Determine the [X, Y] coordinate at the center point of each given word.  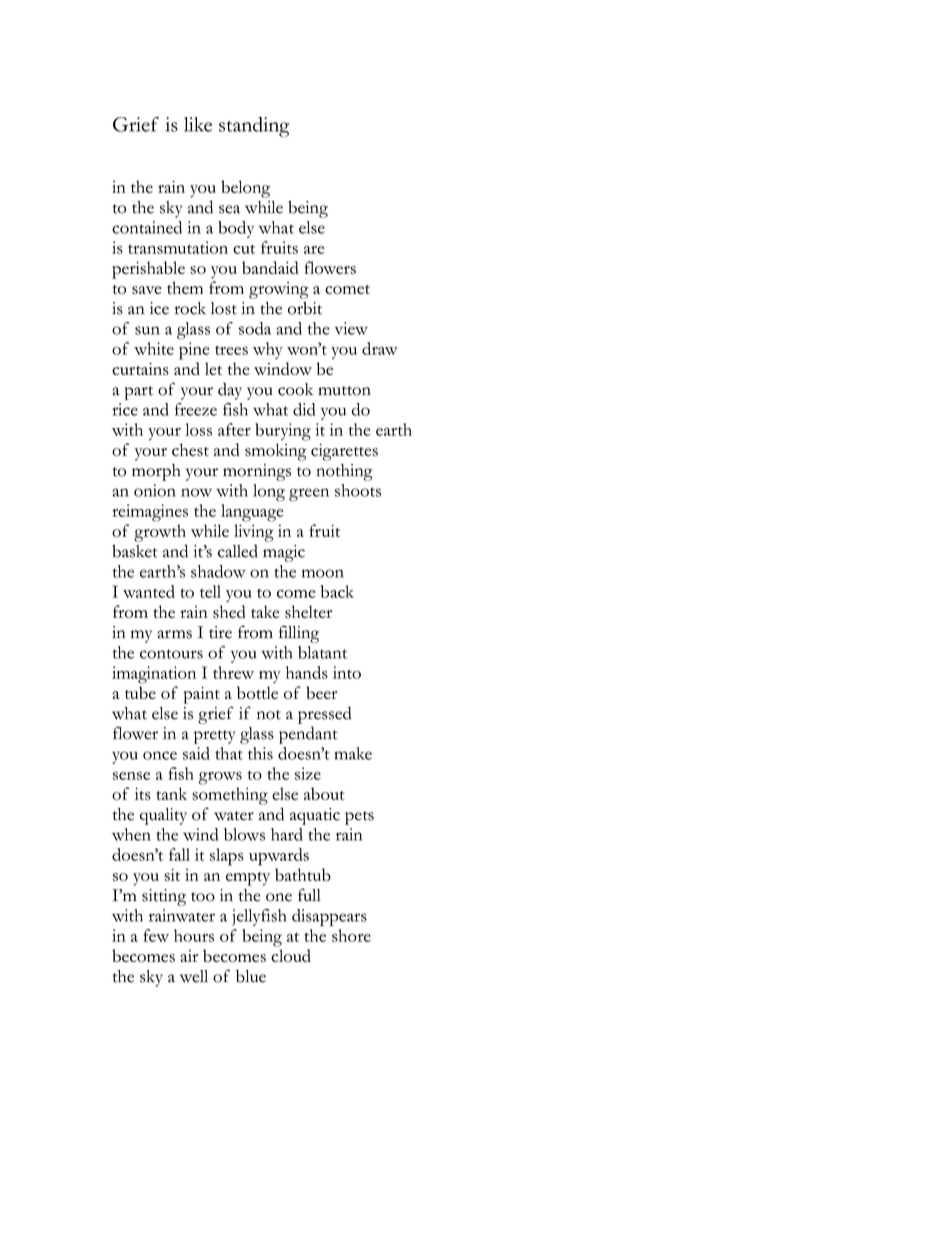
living [254, 533]
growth [160, 533]
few [156, 935]
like [198, 124]
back [337, 591]
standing [254, 127]
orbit [305, 308]
